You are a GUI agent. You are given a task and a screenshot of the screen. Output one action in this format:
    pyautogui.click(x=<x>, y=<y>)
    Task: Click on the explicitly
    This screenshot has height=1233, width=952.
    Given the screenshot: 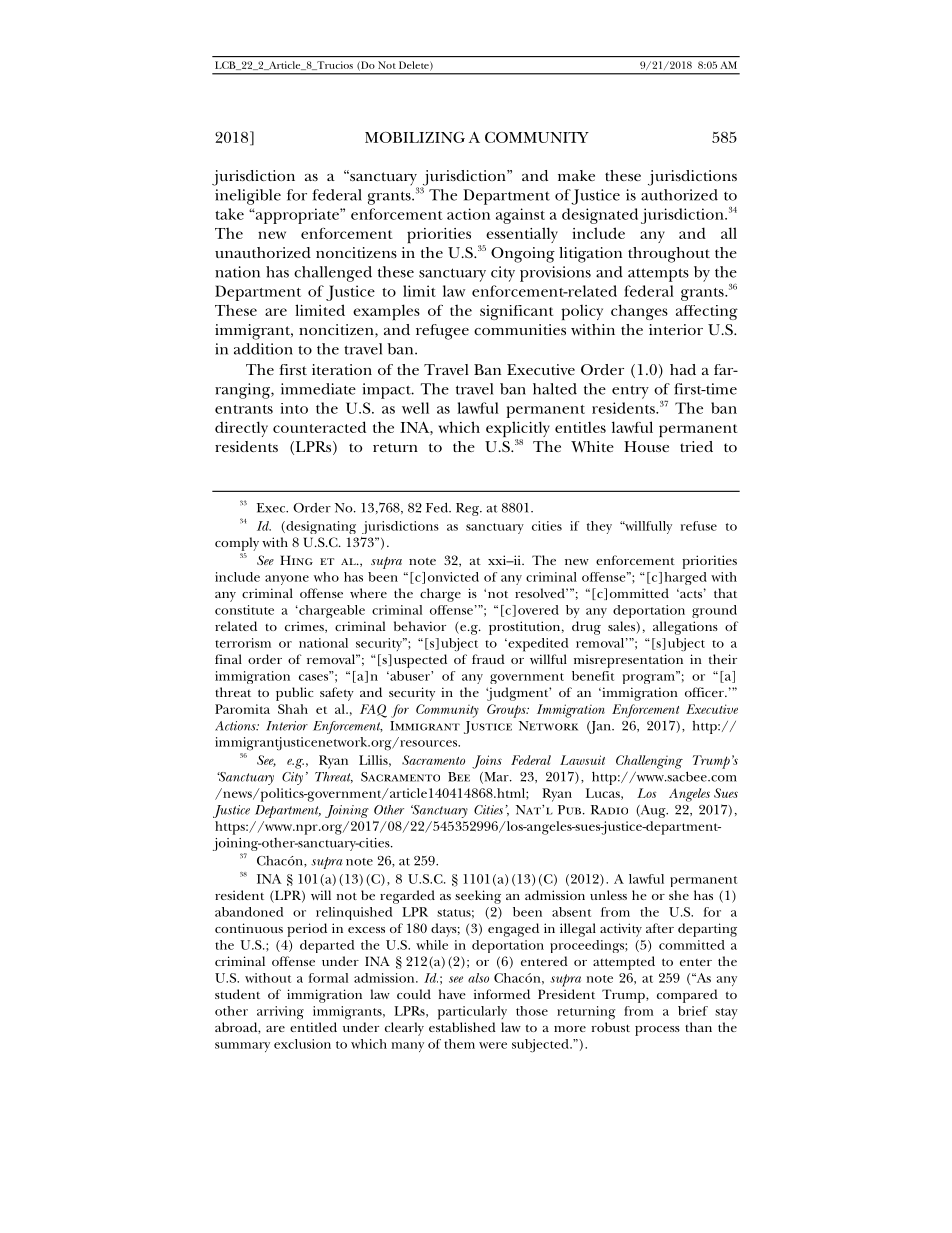 What is the action you would take?
    pyautogui.click(x=518, y=430)
